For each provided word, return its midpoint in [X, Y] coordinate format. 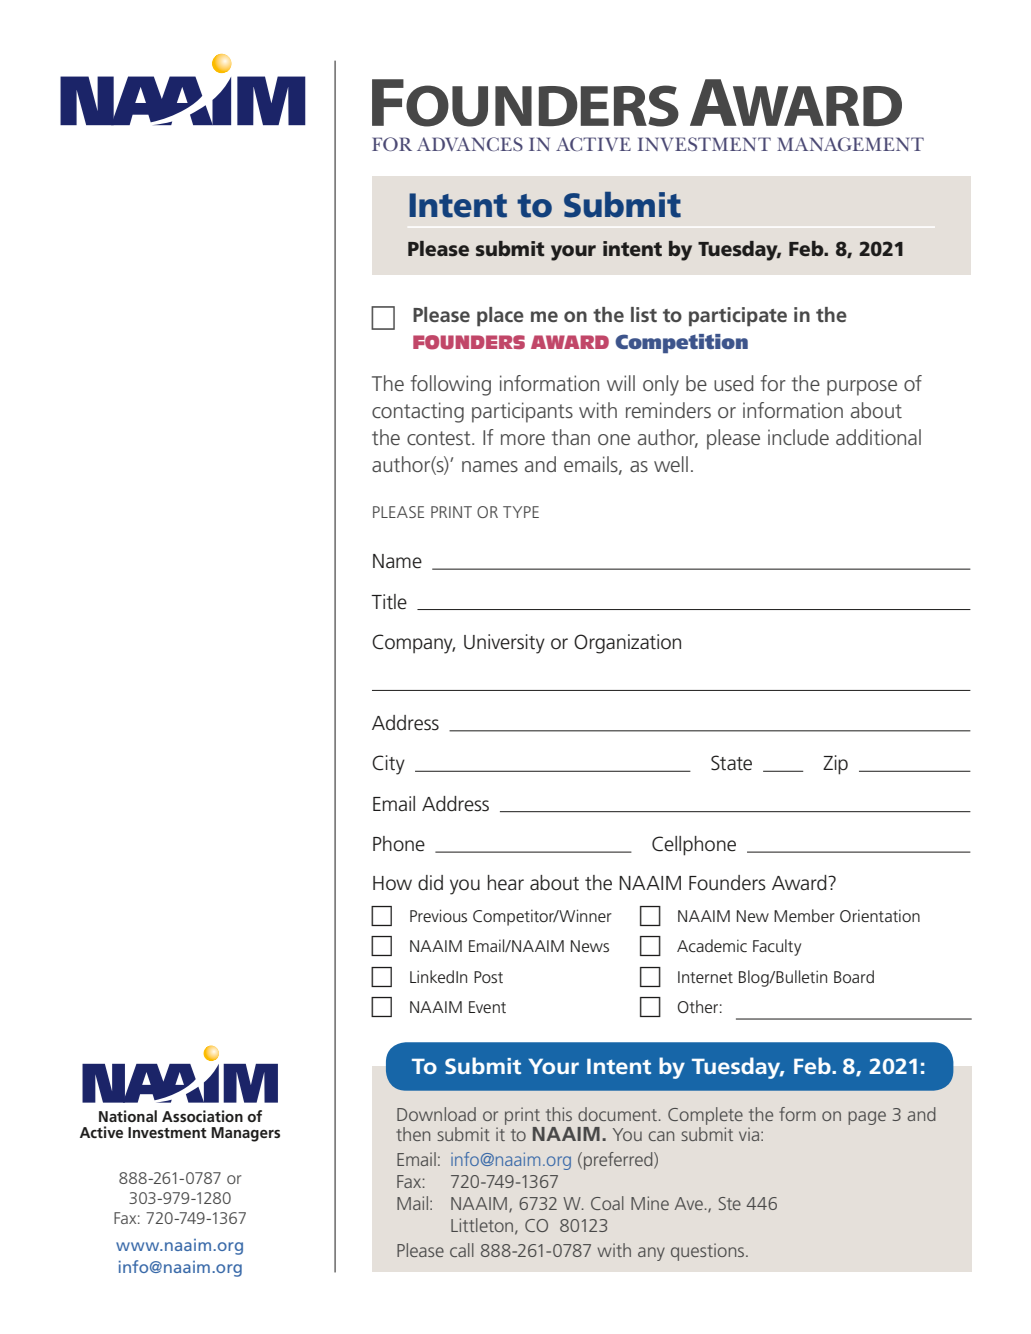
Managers [245, 1134]
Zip [835, 765]
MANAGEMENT [850, 144]
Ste [730, 1203]
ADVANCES [470, 144]
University [504, 644]
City [388, 765]
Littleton [483, 1226]
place [500, 317]
